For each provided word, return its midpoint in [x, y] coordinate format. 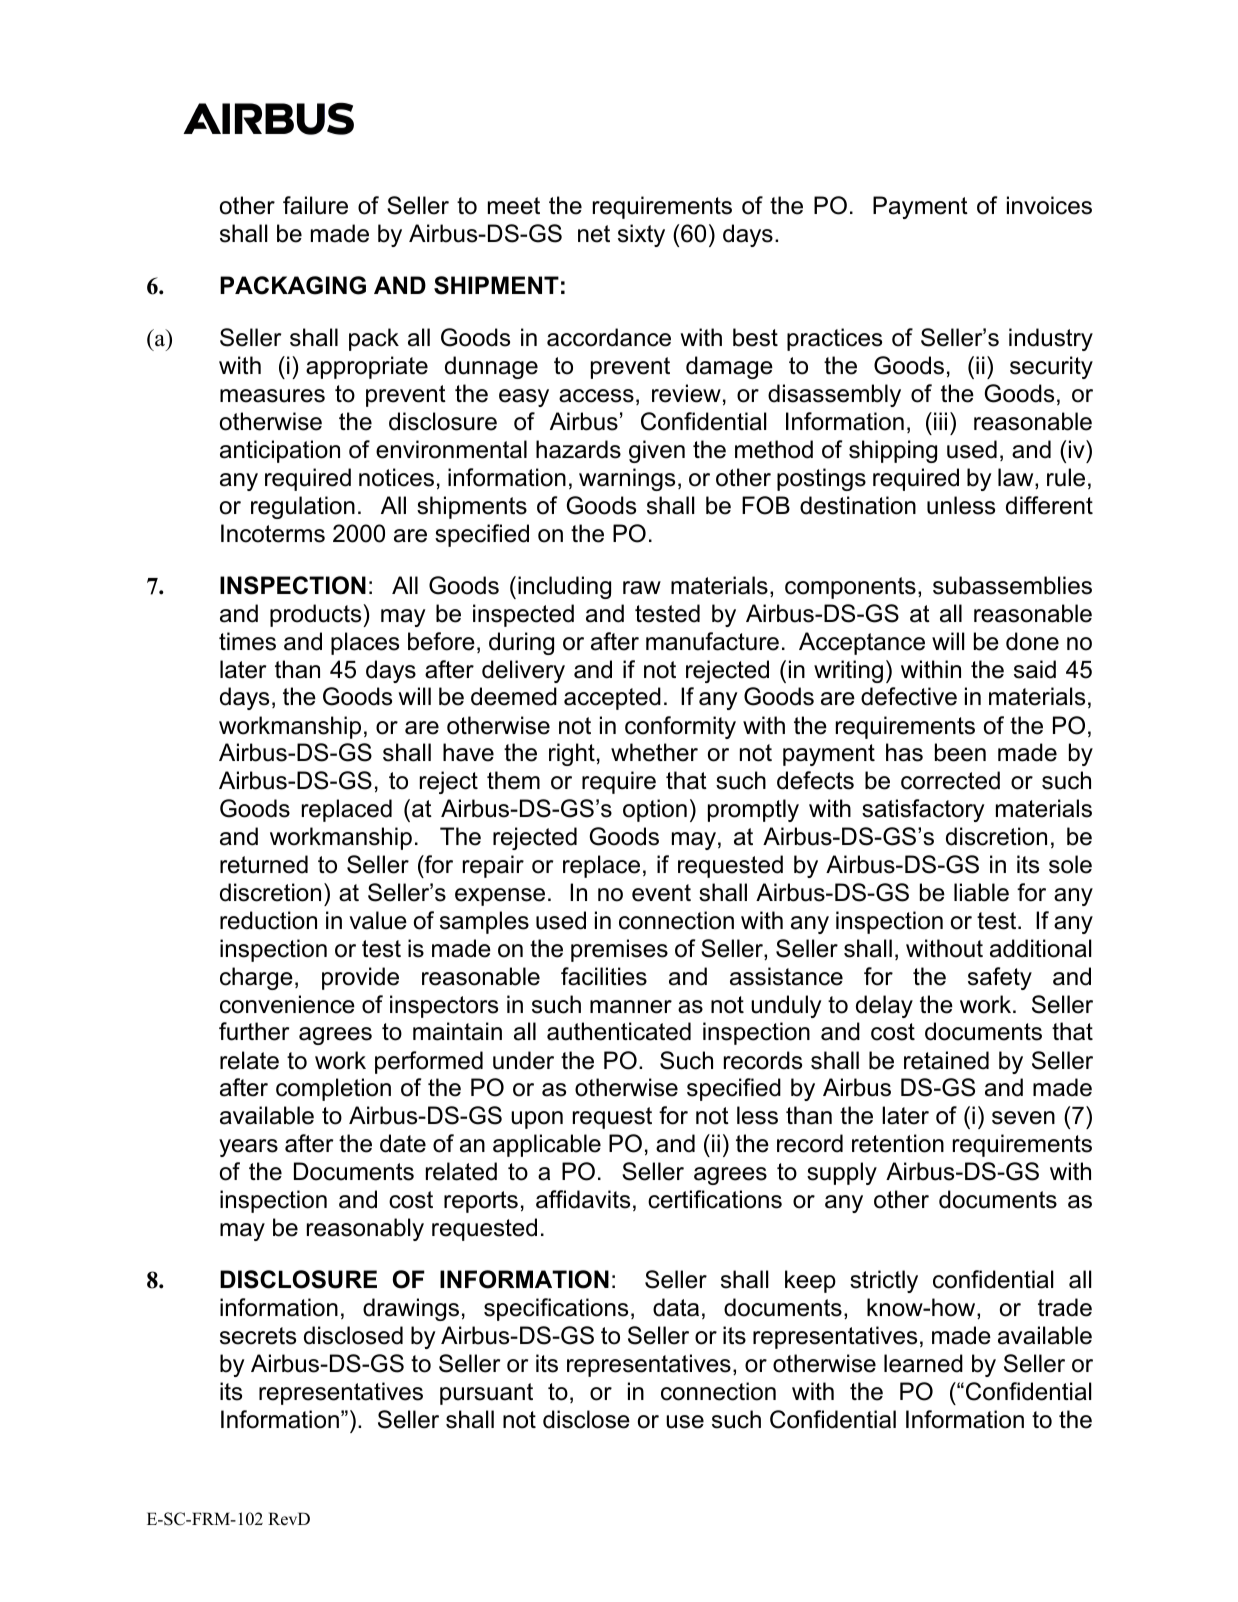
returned [264, 864]
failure [315, 205]
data [676, 1307]
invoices [1049, 205]
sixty [641, 235]
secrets [258, 1336]
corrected [950, 780]
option [655, 810]
